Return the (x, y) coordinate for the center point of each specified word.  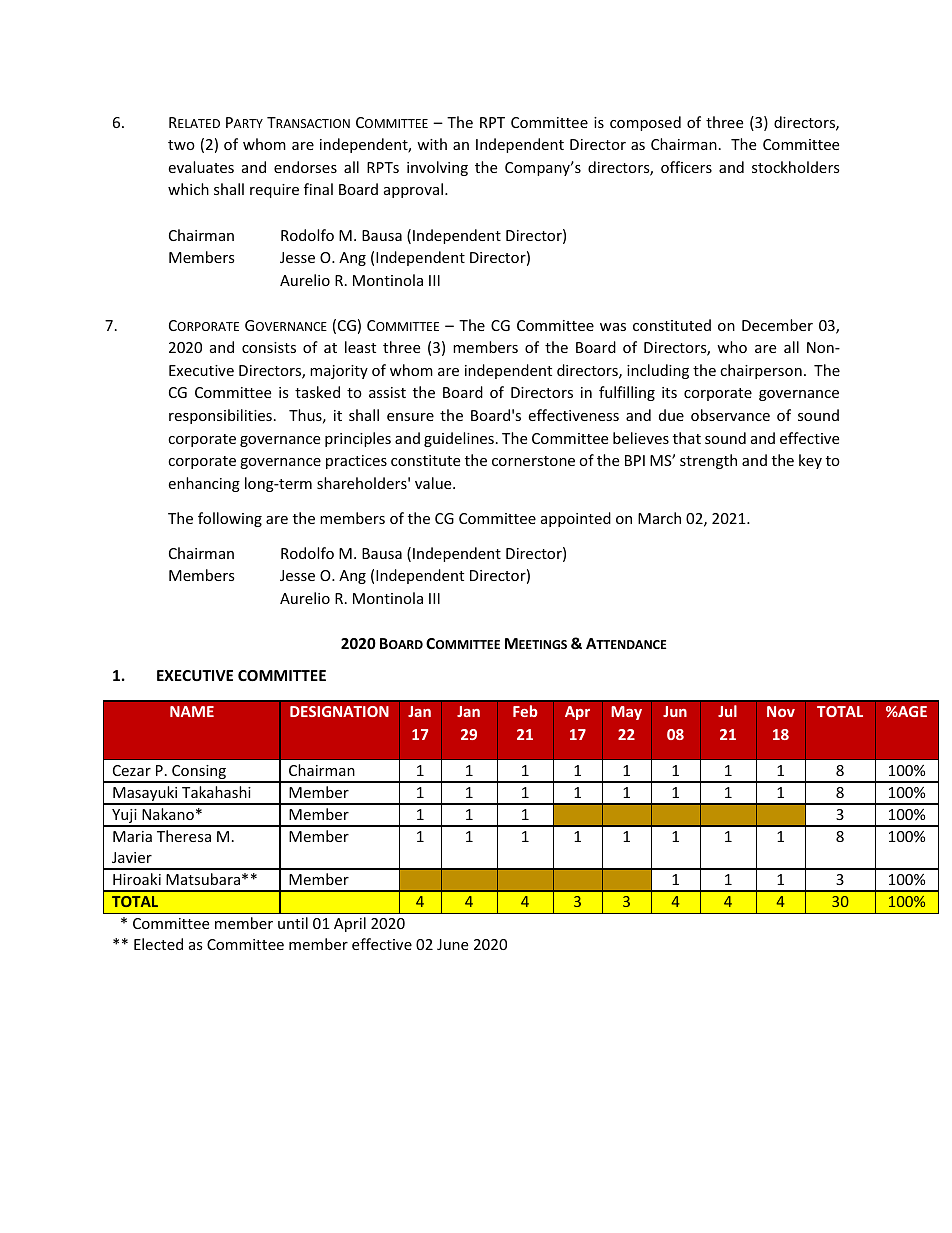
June (452, 944)
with (432, 144)
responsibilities (220, 416)
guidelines (459, 439)
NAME (192, 711)
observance (730, 415)
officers (686, 167)
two (181, 145)
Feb (525, 711)
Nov (781, 711)
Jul (727, 711)
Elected (158, 944)
